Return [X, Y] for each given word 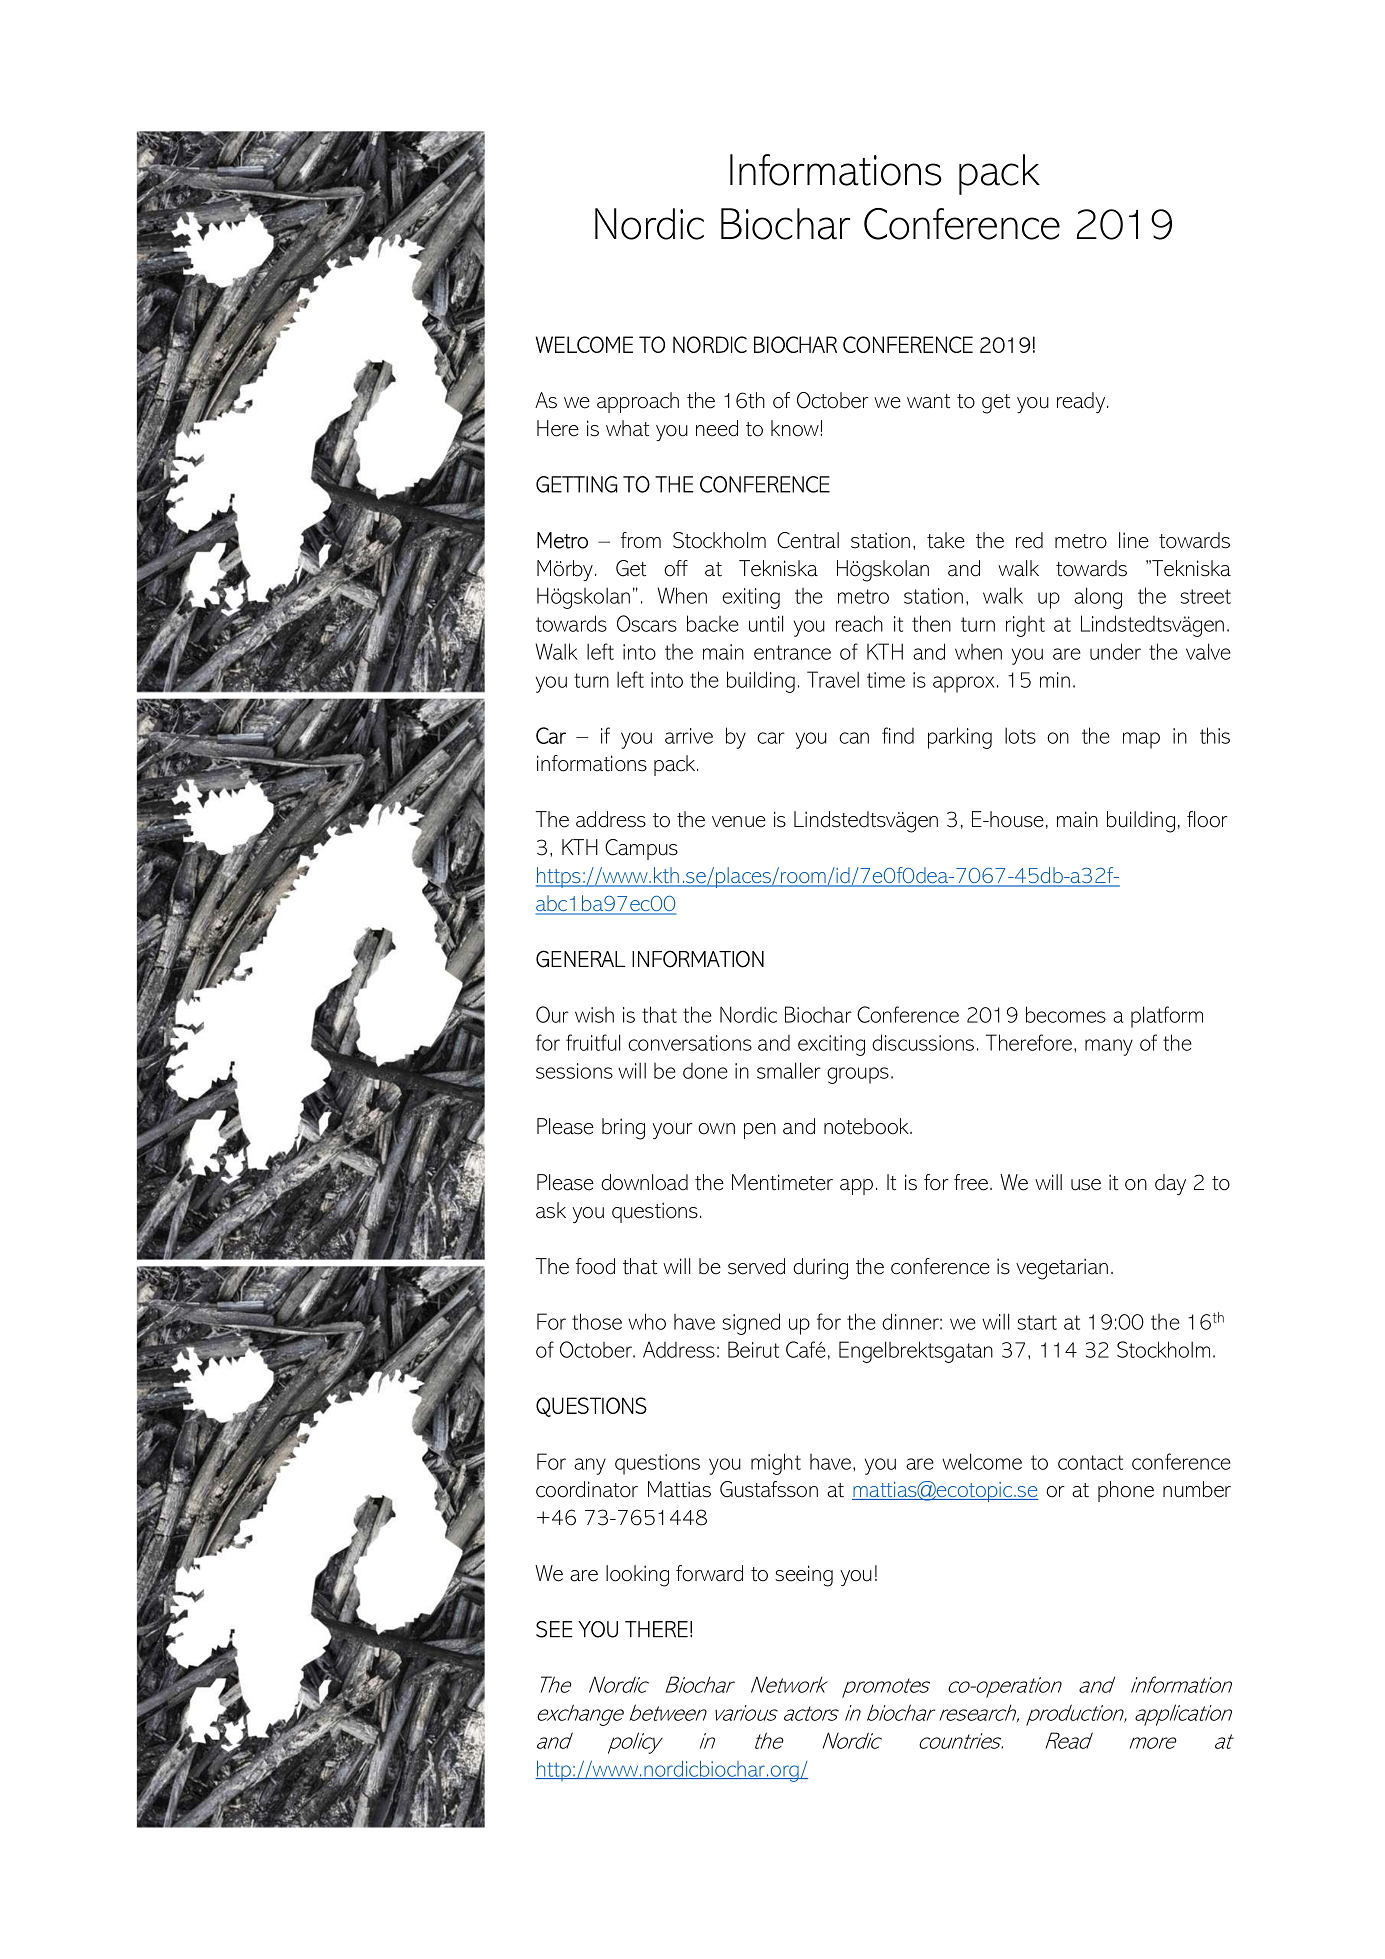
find [898, 735]
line [1134, 540]
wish [594, 1015]
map [1141, 740]
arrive [689, 736]
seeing [804, 1576]
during [820, 1269]
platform [1167, 1017]
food [595, 1266]
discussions [923, 1042]
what [627, 428]
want [928, 401]
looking [637, 1576]
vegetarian [1062, 1269]
